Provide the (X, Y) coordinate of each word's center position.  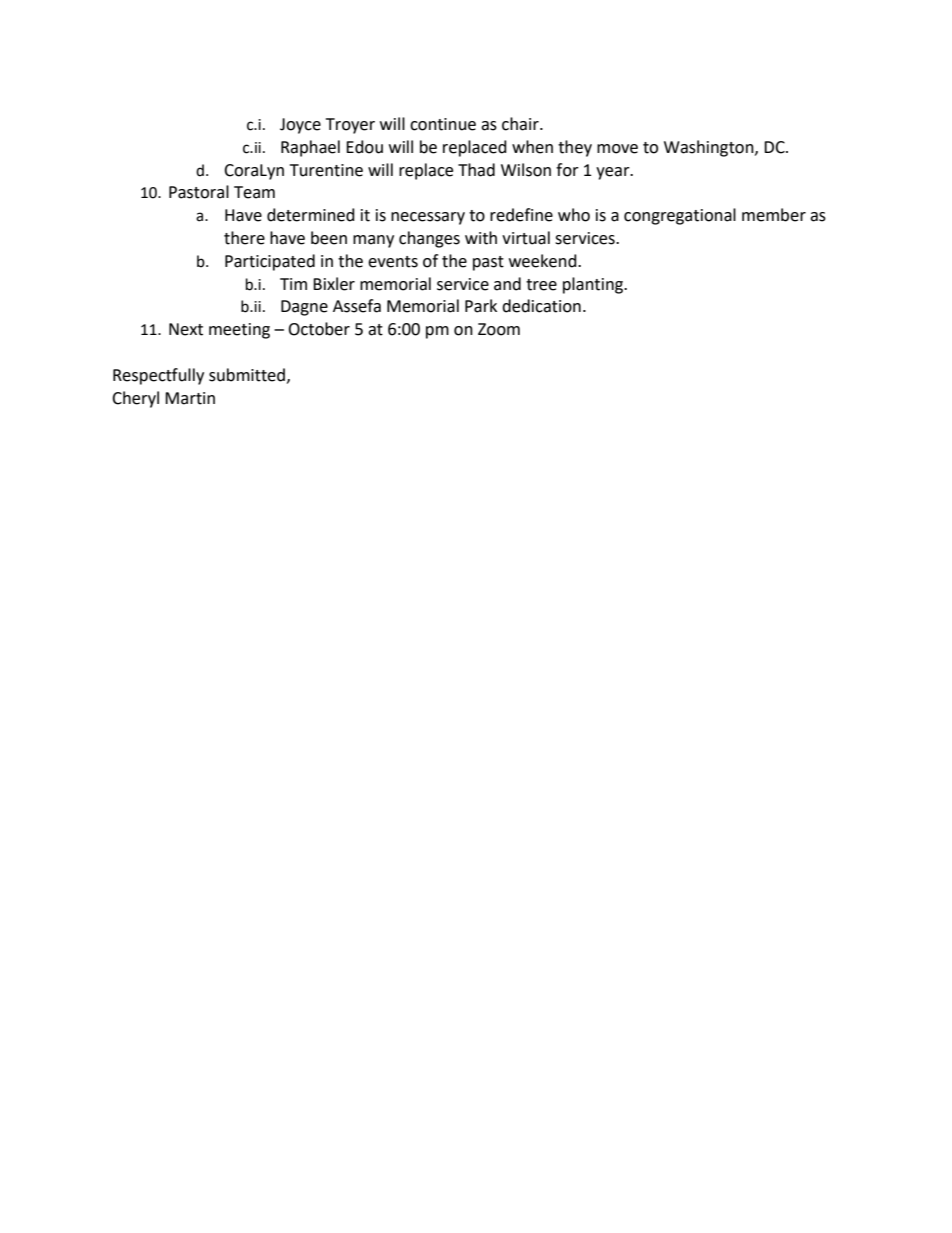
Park (481, 306)
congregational (680, 216)
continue (443, 124)
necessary (428, 218)
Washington (710, 148)
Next (186, 329)
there (244, 238)
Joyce (300, 126)
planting (594, 285)
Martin (190, 398)
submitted (247, 375)
